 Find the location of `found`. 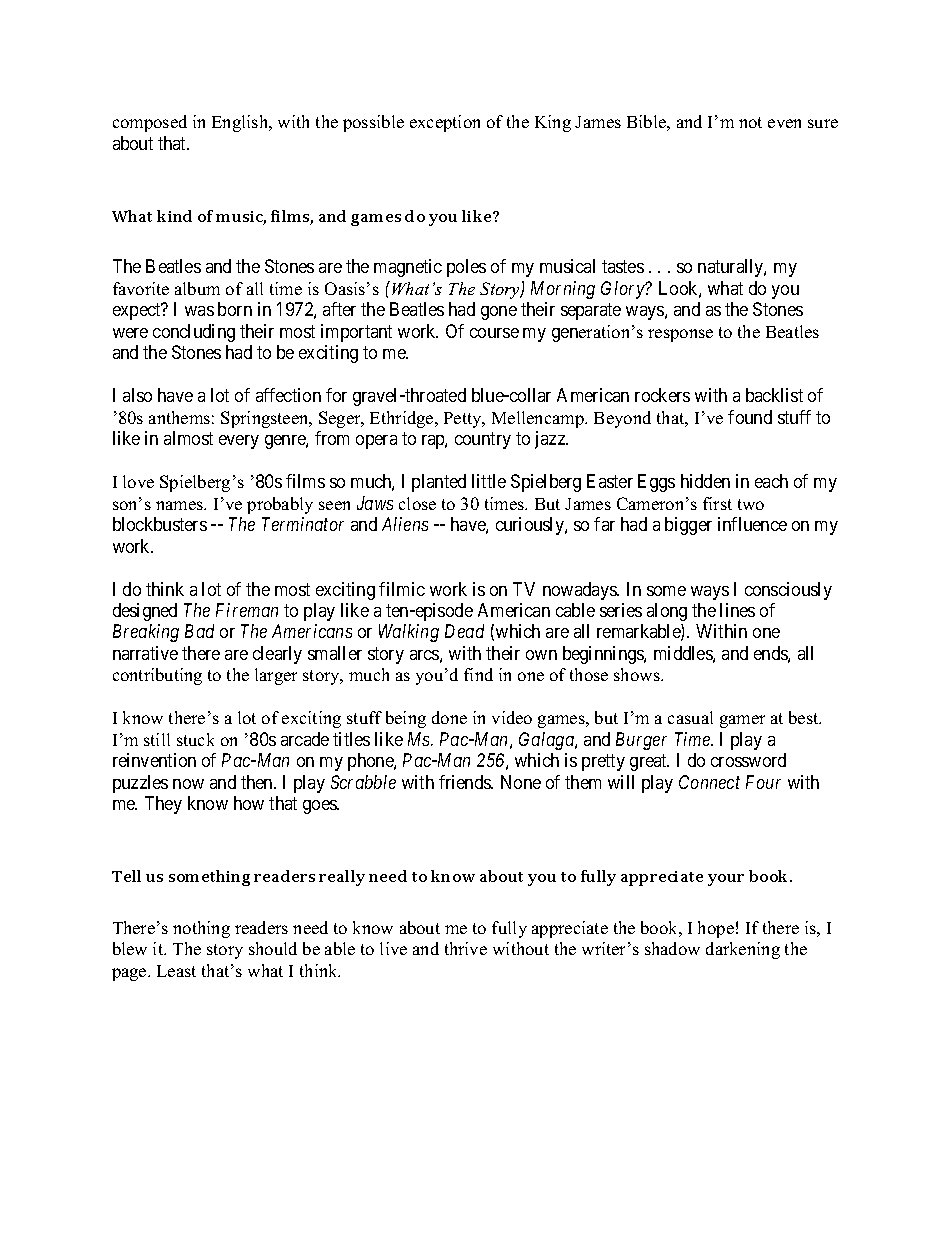

found is located at coordinates (750, 417).
